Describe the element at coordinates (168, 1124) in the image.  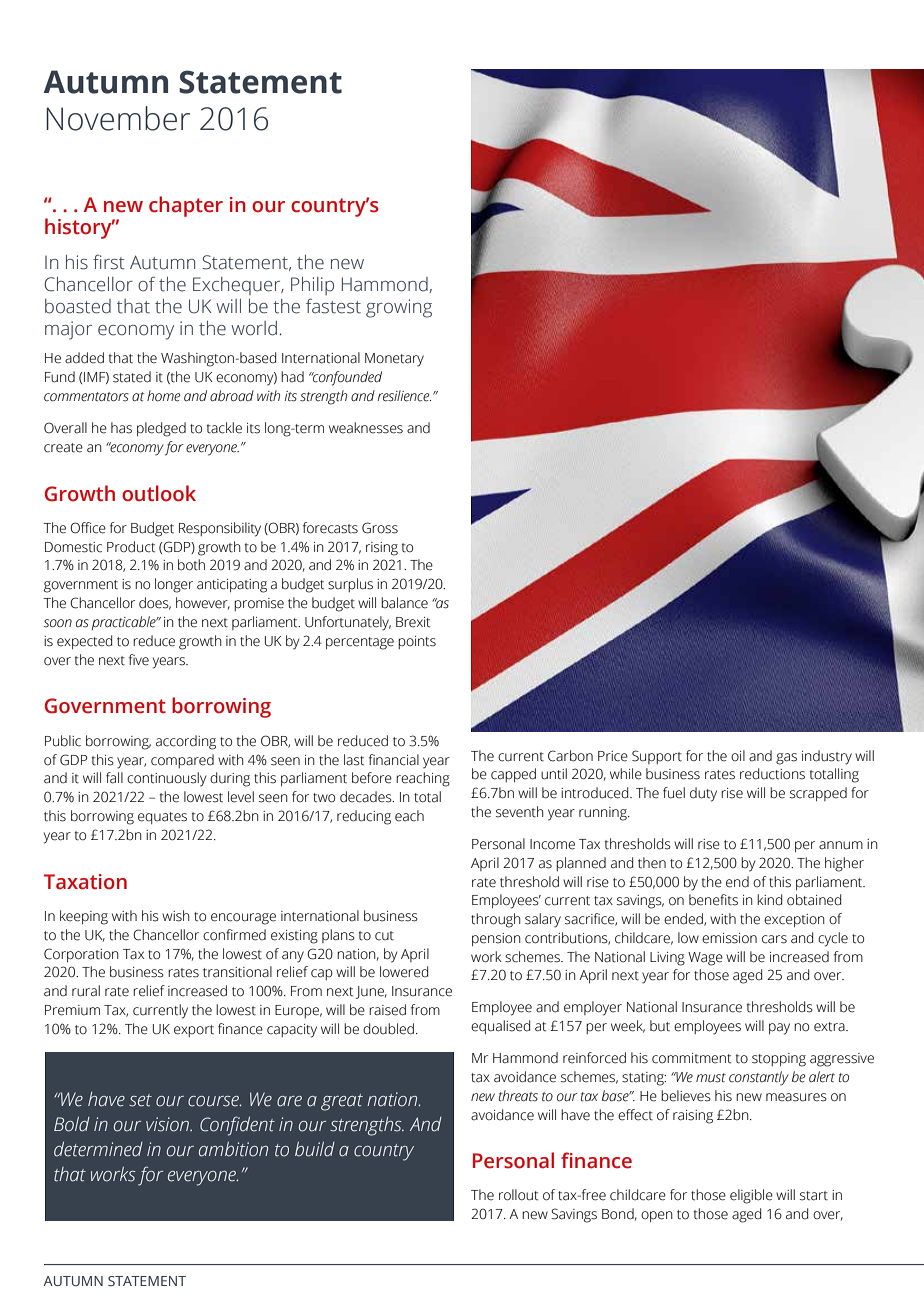
I see `vision` at that location.
